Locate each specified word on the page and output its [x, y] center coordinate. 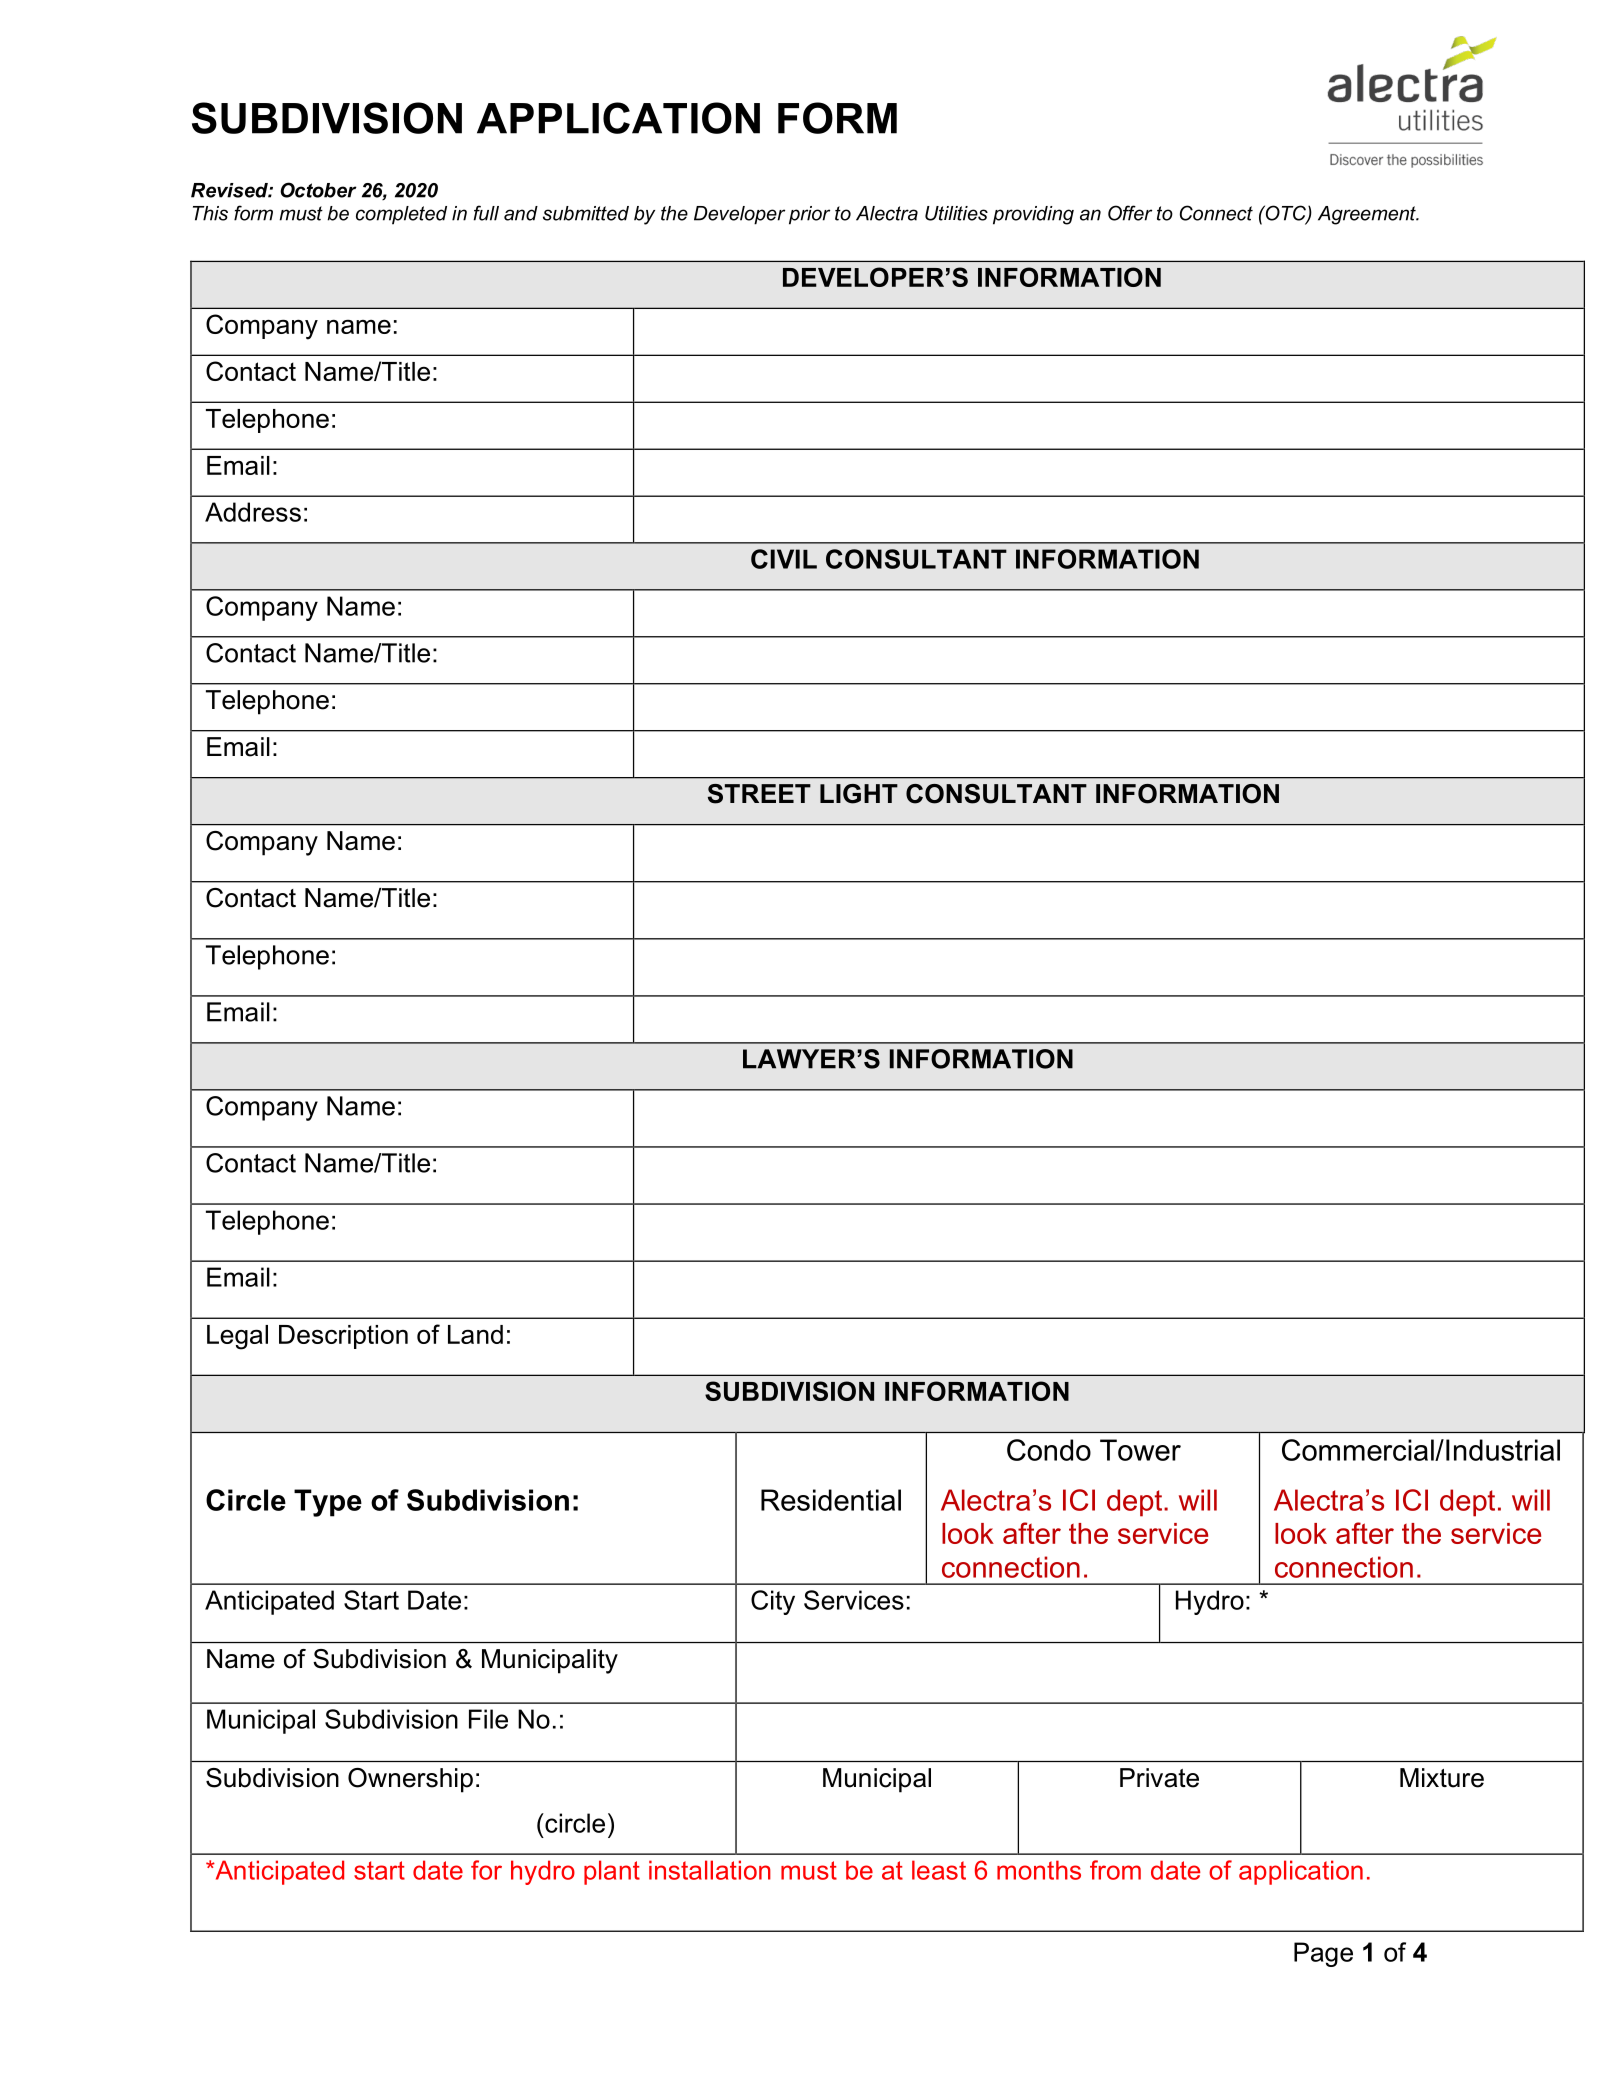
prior [809, 215]
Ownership [410, 1780]
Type [328, 1503]
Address [253, 512]
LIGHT [859, 794]
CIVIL [784, 559]
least [939, 1870]
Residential [831, 1500]
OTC [1285, 214]
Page [1323, 1954]
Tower [1140, 1450]
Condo [1049, 1450]
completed [401, 215]
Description [343, 1337]
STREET [759, 794]
